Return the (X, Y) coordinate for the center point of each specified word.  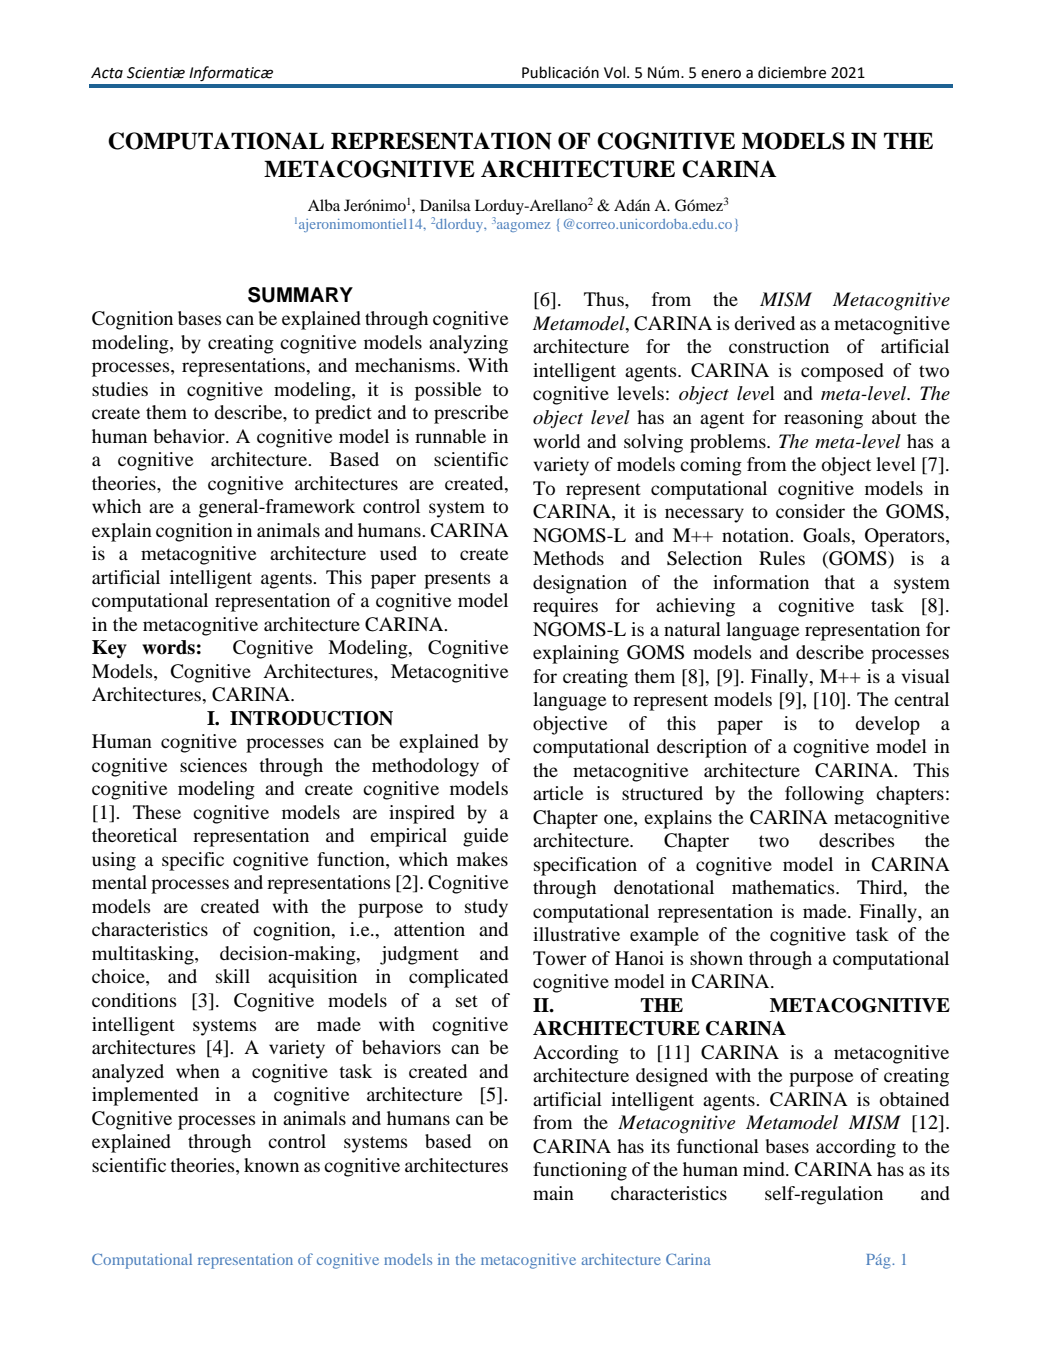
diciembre (792, 72)
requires (565, 607)
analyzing (468, 344)
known (271, 1165)
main (553, 1193)
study (486, 908)
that (839, 582)
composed (842, 372)
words (168, 647)
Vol (614, 72)
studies (120, 389)
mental (119, 882)
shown (716, 958)
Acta (107, 73)
